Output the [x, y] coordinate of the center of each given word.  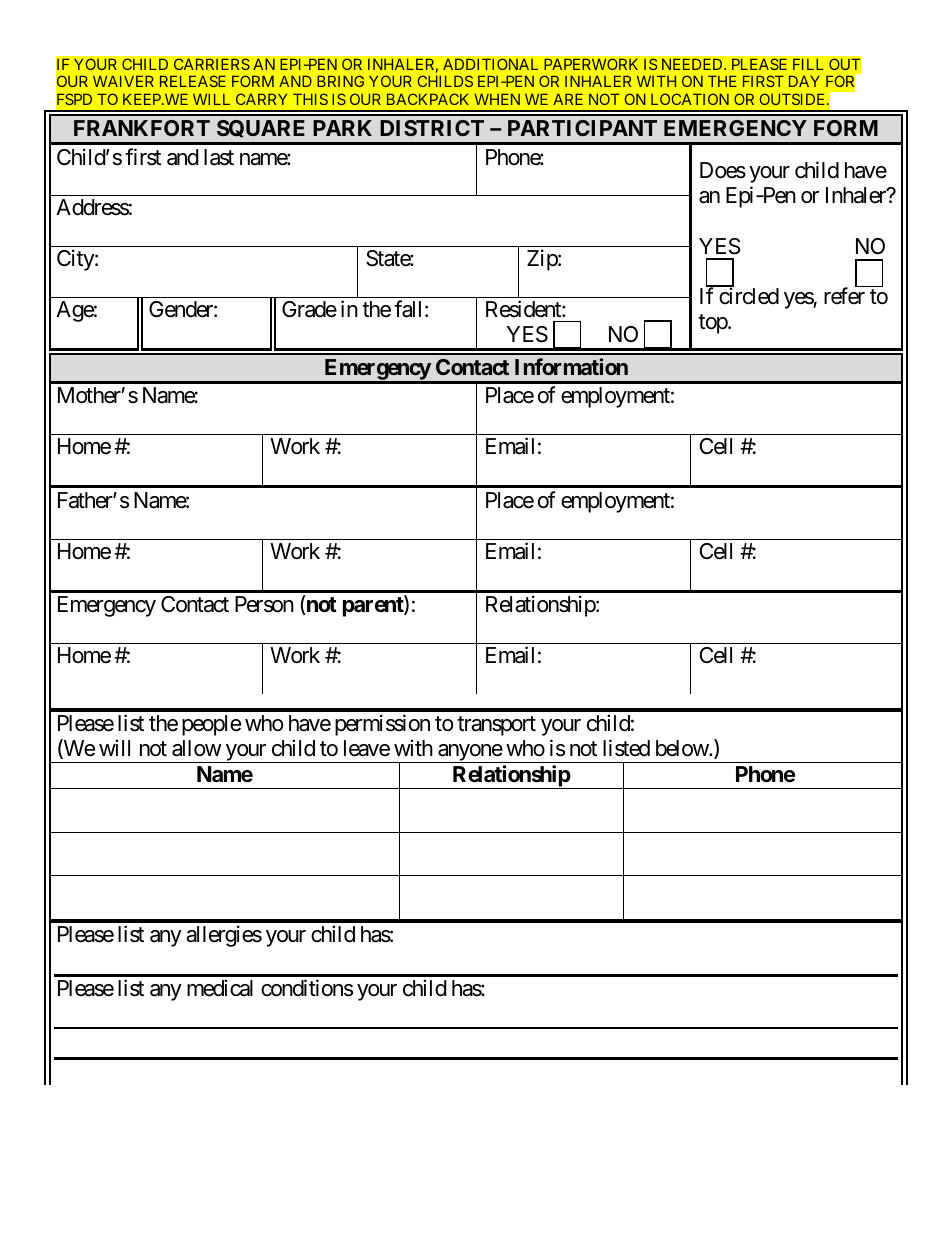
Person [264, 604]
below [683, 748]
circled [749, 296]
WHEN [497, 99]
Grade [309, 309]
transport [496, 726]
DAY [804, 81]
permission [382, 725]
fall [407, 309]
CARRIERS [212, 64]
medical [220, 988]
